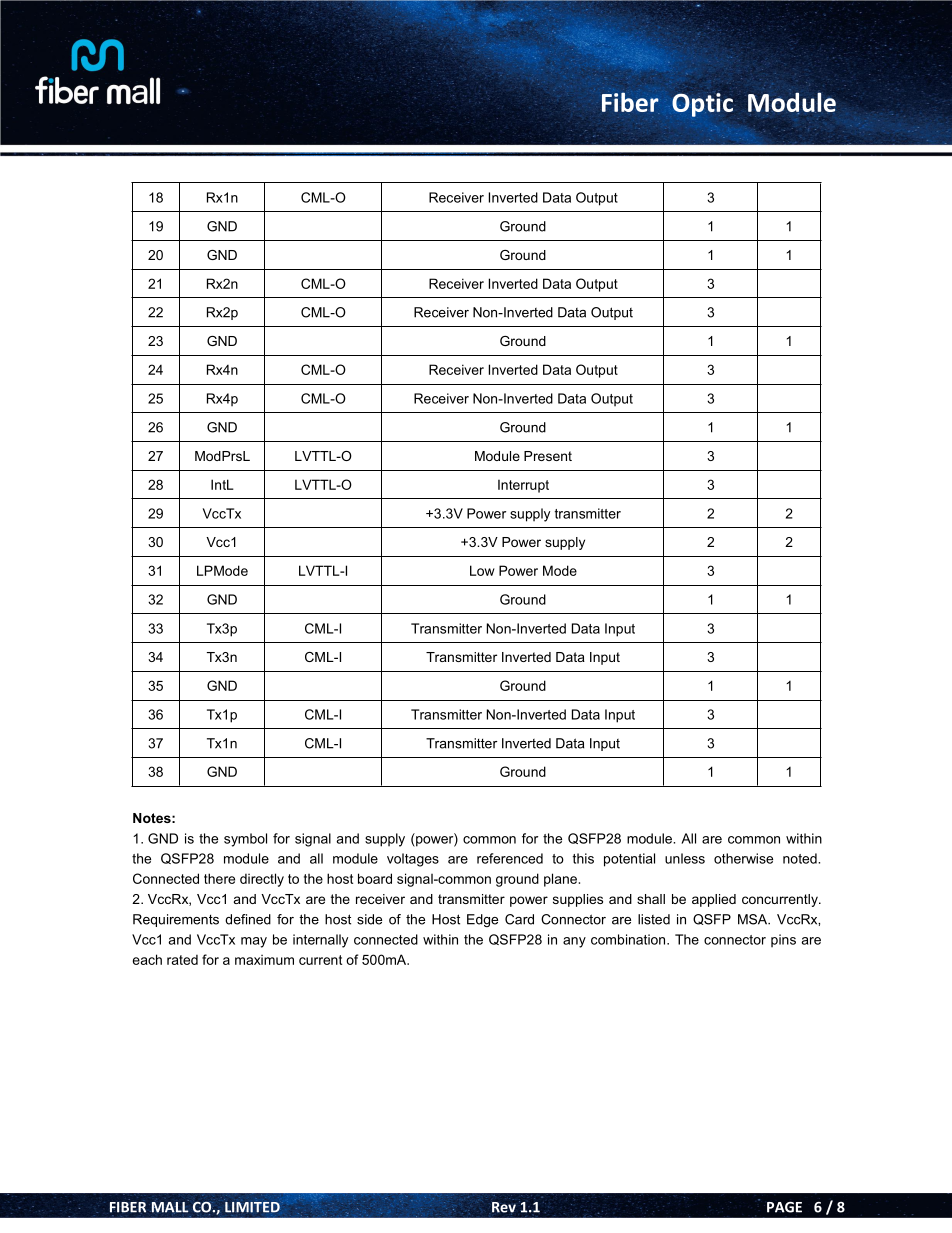 The height and width of the screenshot is (1233, 952). What do you see at coordinates (510, 858) in the screenshot?
I see `referenced` at bounding box center [510, 858].
